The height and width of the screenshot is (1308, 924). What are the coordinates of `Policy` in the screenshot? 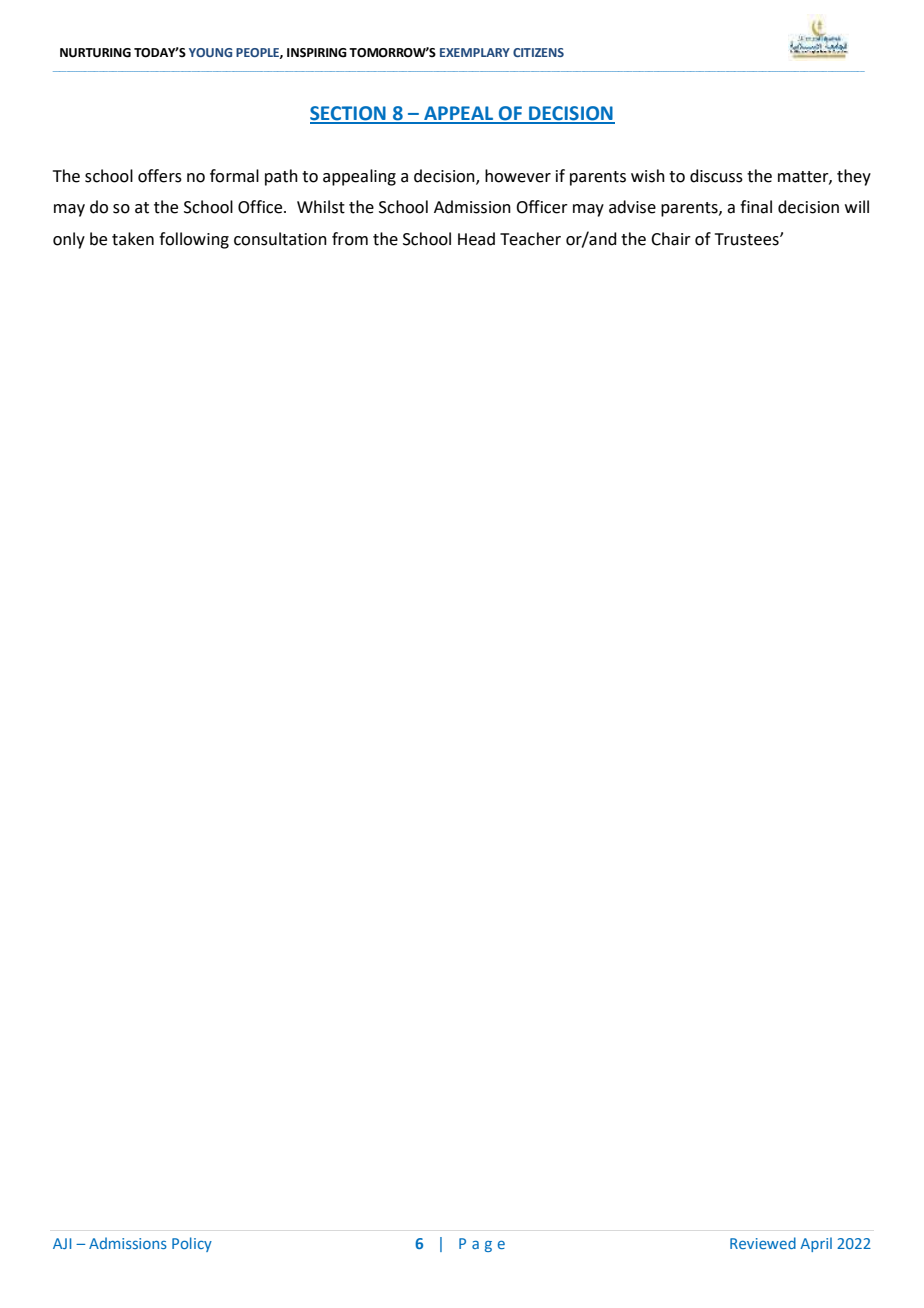 It's located at (192, 1244).
